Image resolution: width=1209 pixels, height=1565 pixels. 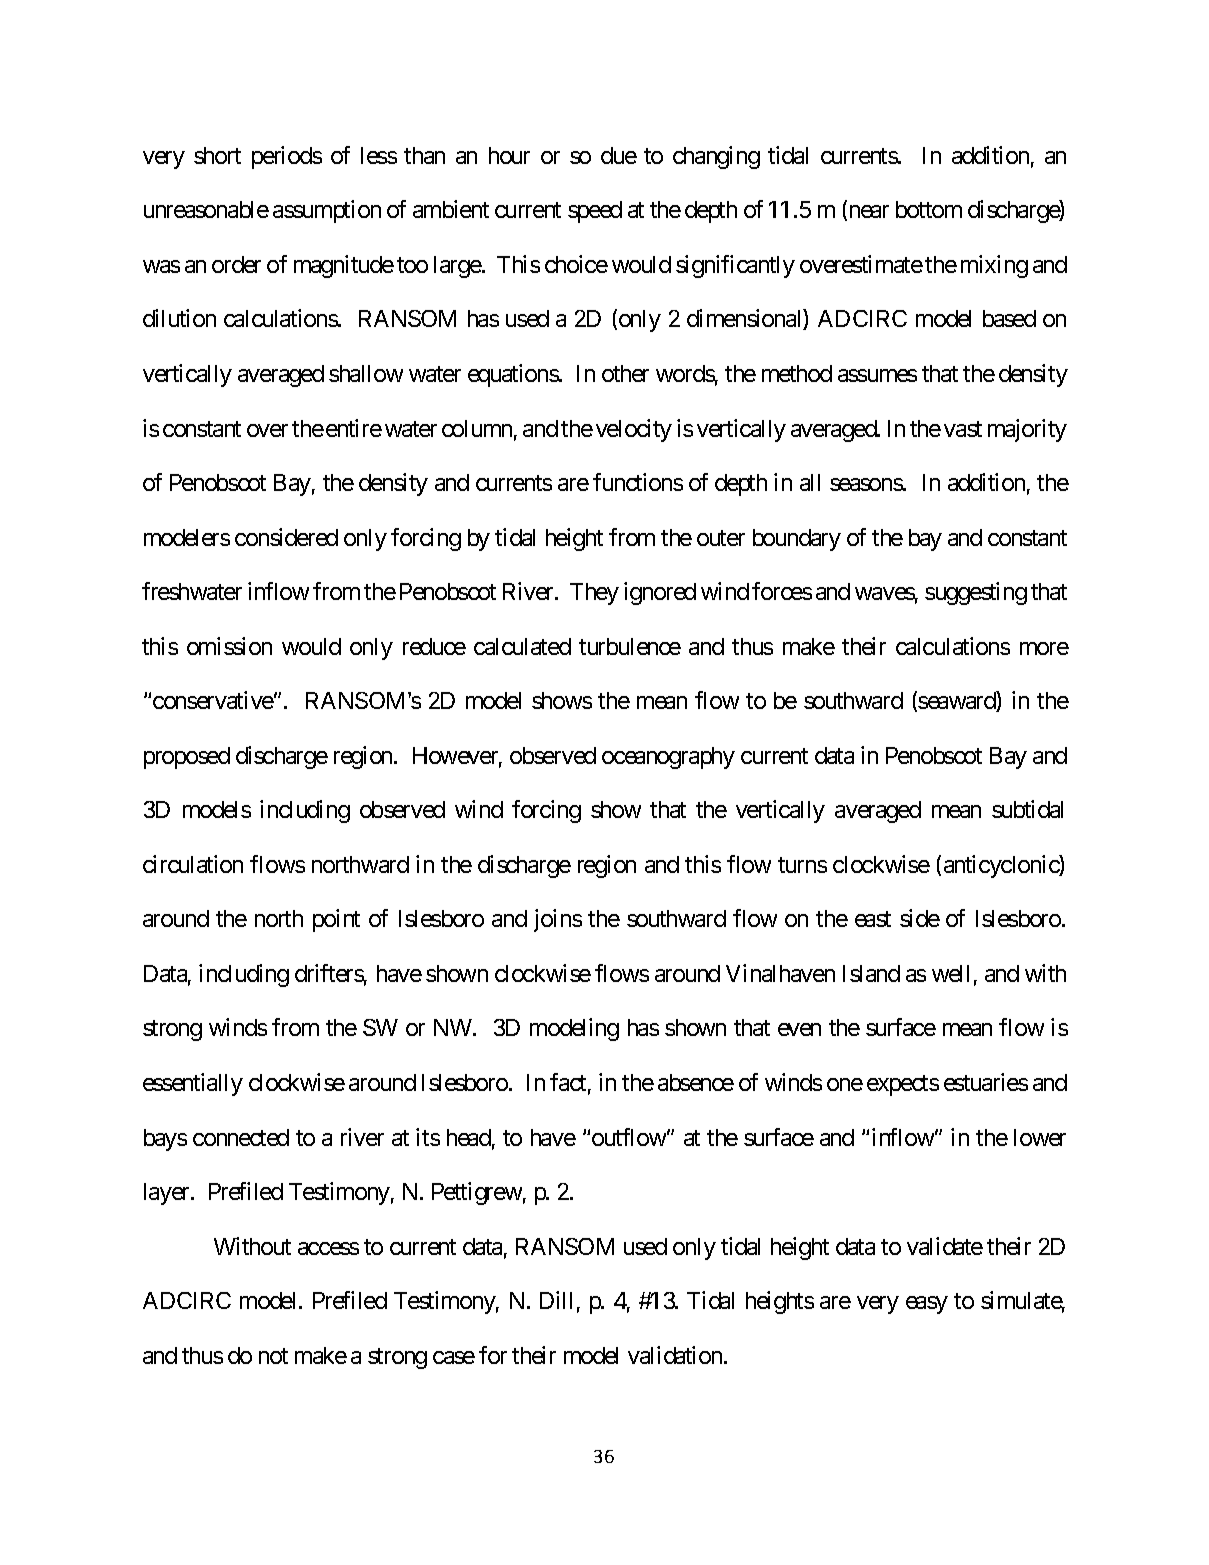 I want to click on proposed, so click(x=187, y=758).
